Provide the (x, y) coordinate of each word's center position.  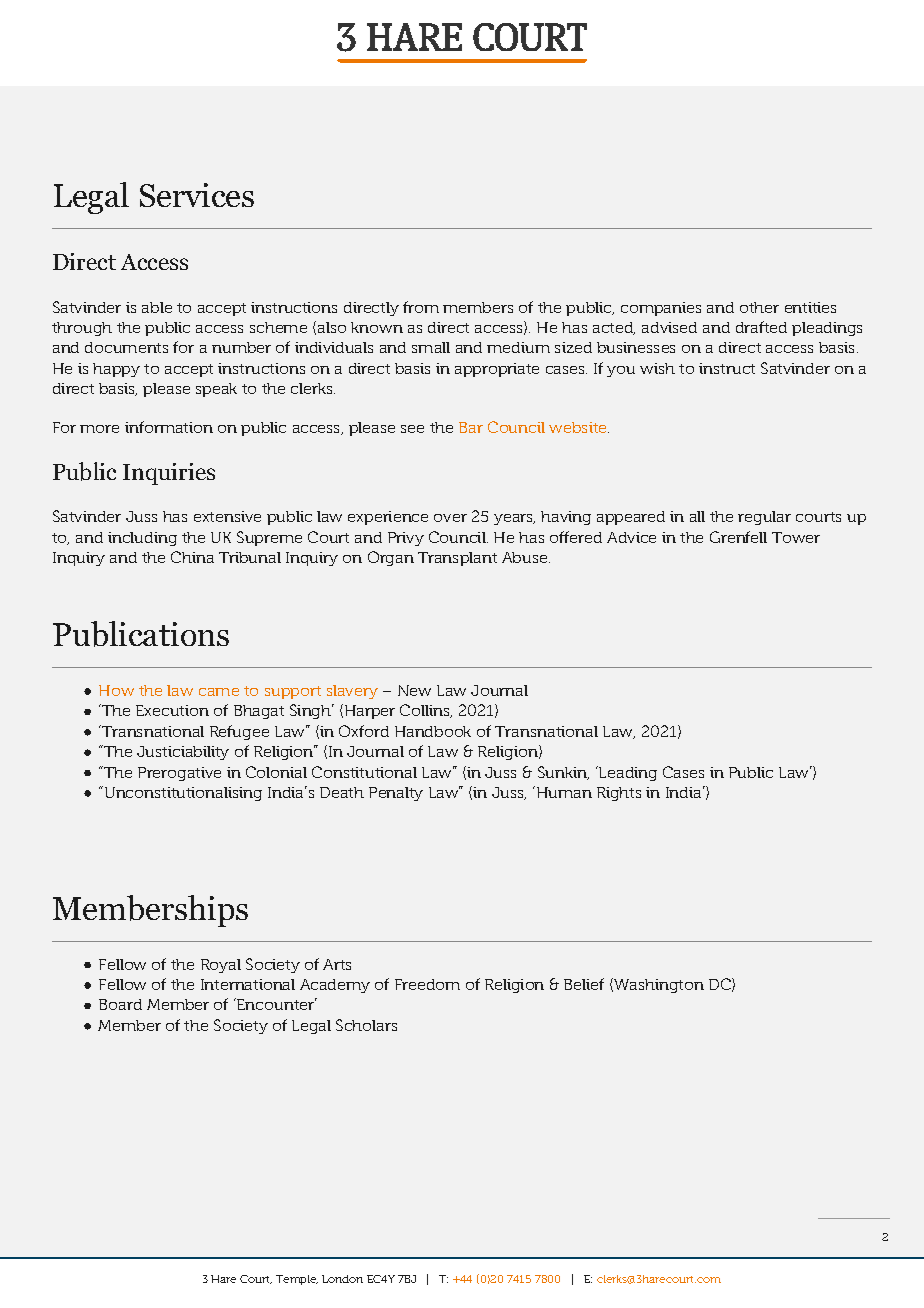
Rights (619, 794)
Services (197, 195)
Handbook (433, 731)
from (421, 307)
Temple (297, 1280)
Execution (172, 710)
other (759, 307)
